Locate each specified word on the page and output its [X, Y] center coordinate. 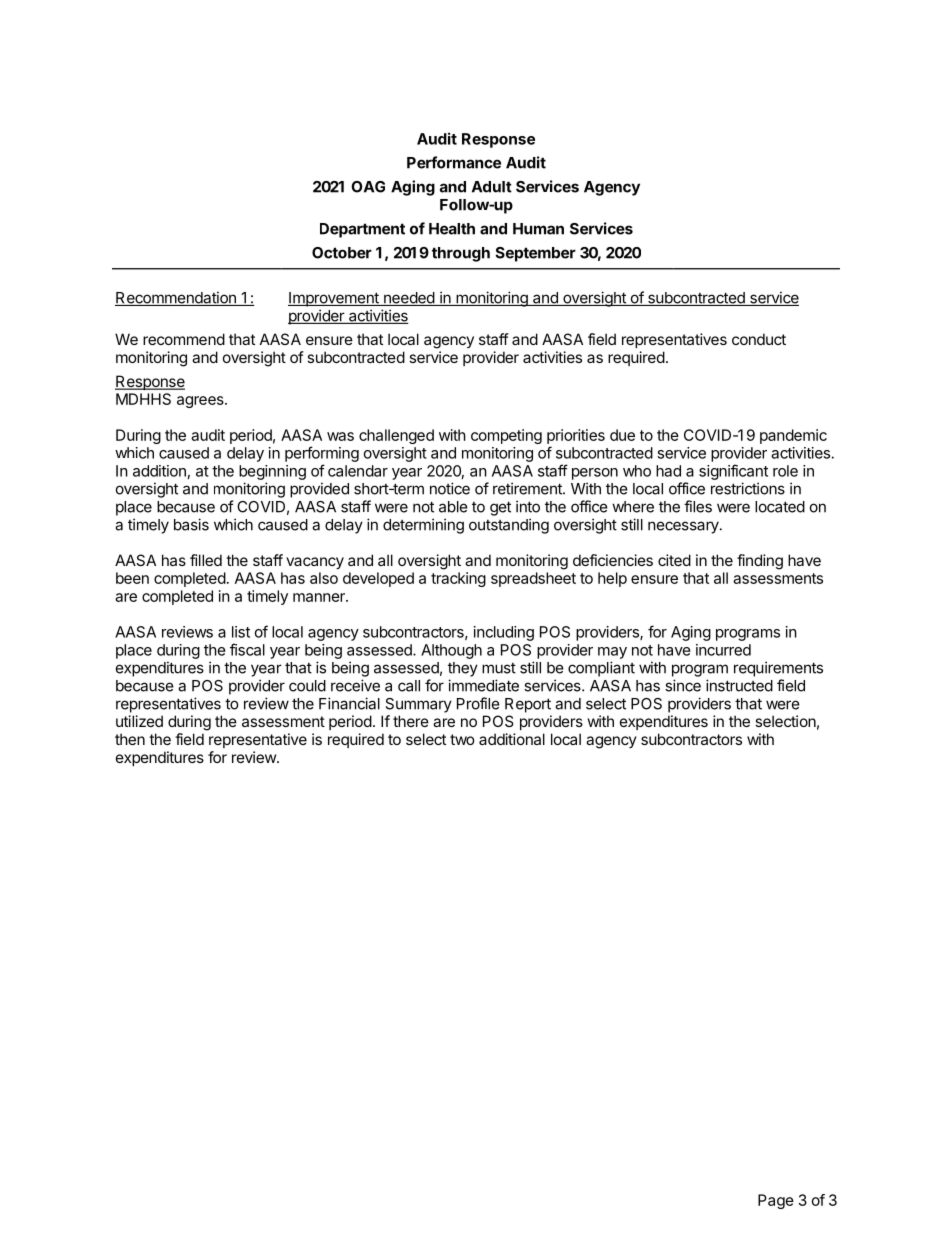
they [463, 669]
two [462, 739]
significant [733, 472]
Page [776, 1201]
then [130, 739]
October [342, 253]
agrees [201, 402]
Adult [492, 187]
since [683, 685]
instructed [739, 685]
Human [538, 229]
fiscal [247, 649]
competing [506, 436]
